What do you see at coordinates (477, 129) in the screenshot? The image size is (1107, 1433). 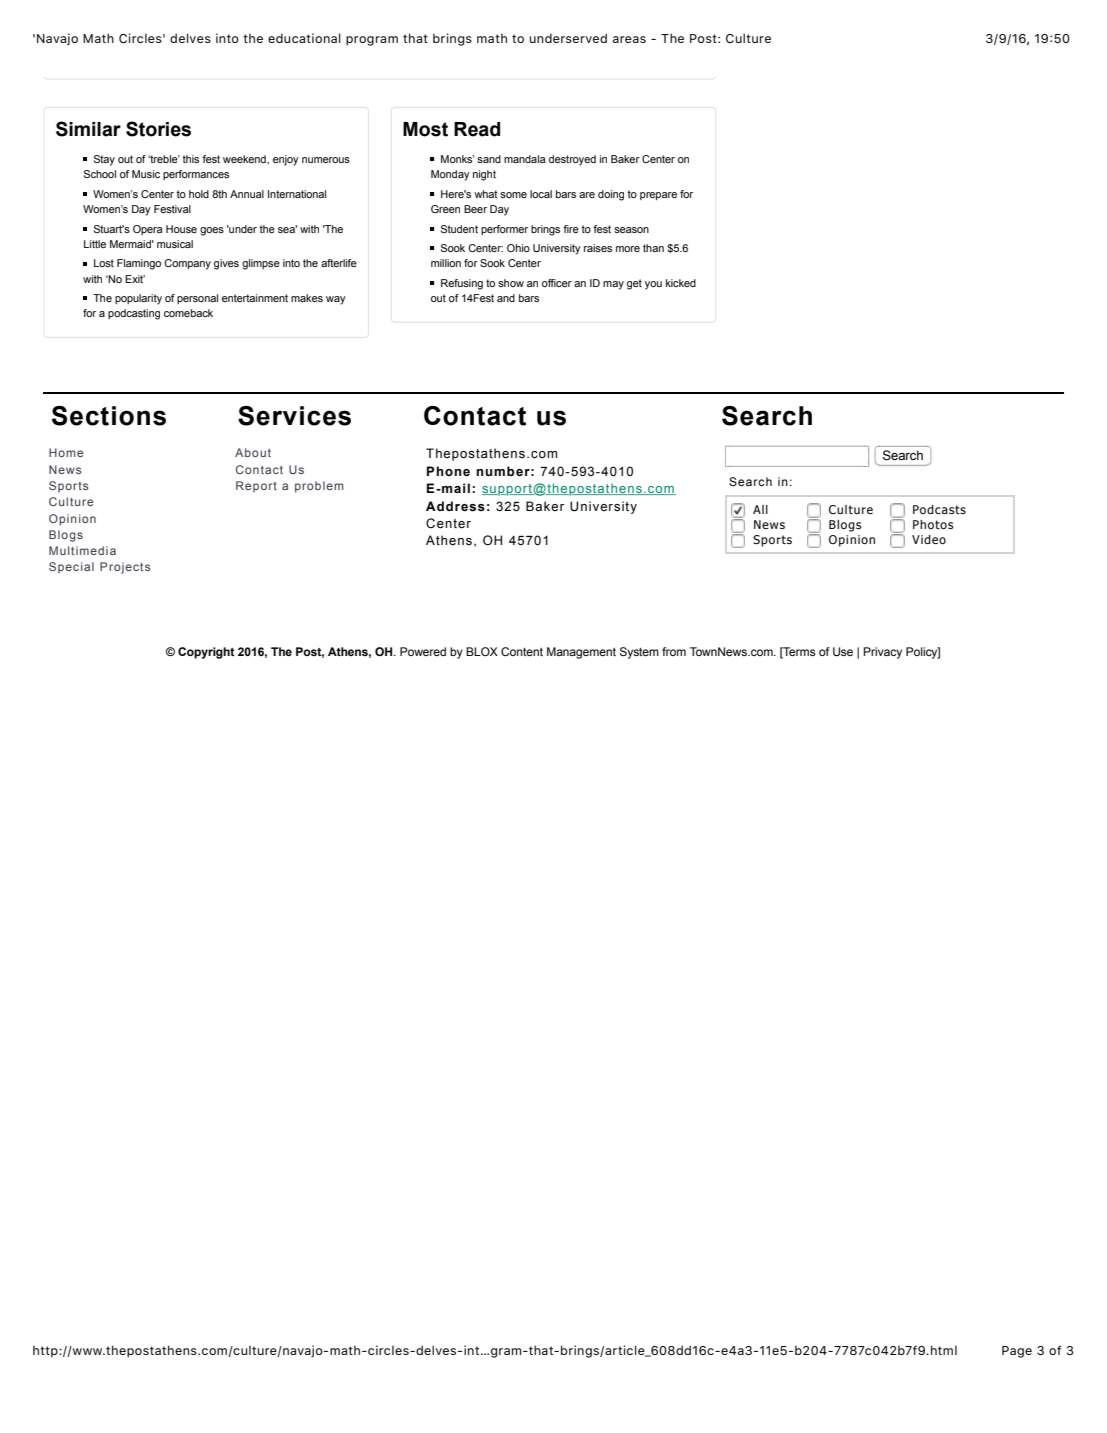 I see `Read` at bounding box center [477, 129].
